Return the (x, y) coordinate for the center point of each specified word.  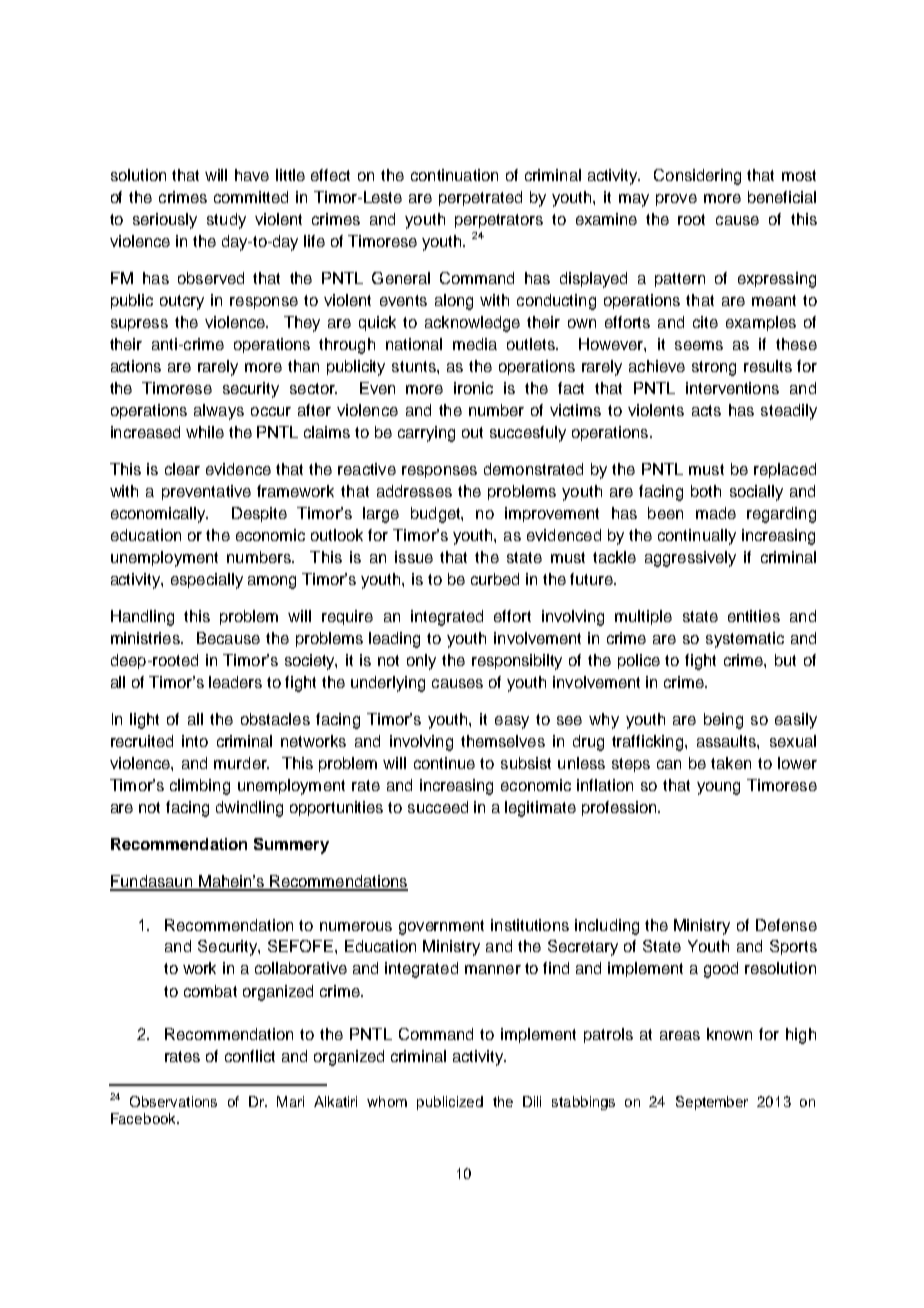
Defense (786, 925)
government (441, 927)
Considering (697, 177)
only (421, 662)
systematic (745, 640)
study (226, 221)
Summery (291, 846)
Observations (173, 1101)
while (205, 432)
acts (706, 410)
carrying (426, 434)
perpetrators (499, 221)
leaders (235, 682)
